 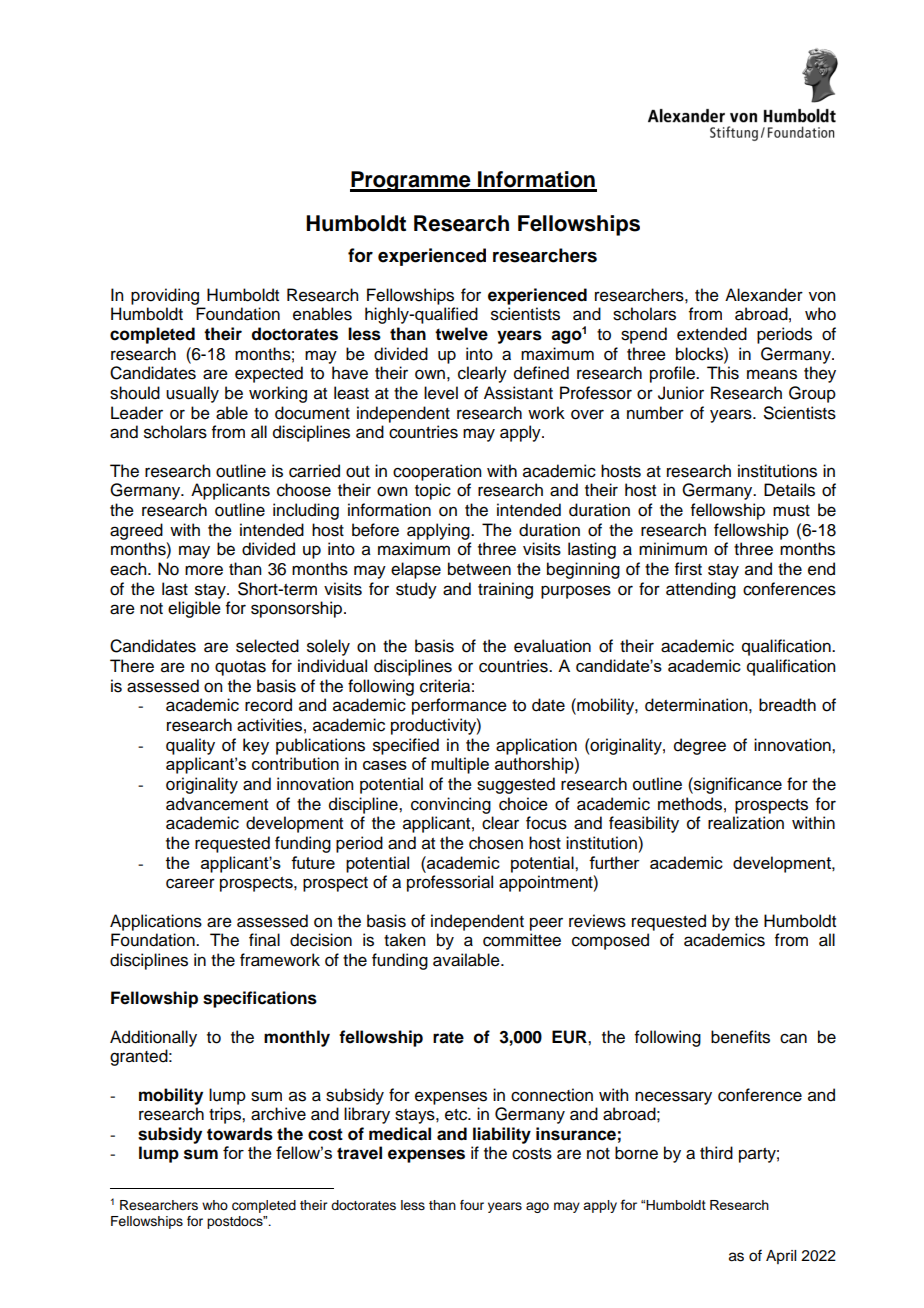 What do you see at coordinates (190, 746) in the image?
I see `quality` at bounding box center [190, 746].
